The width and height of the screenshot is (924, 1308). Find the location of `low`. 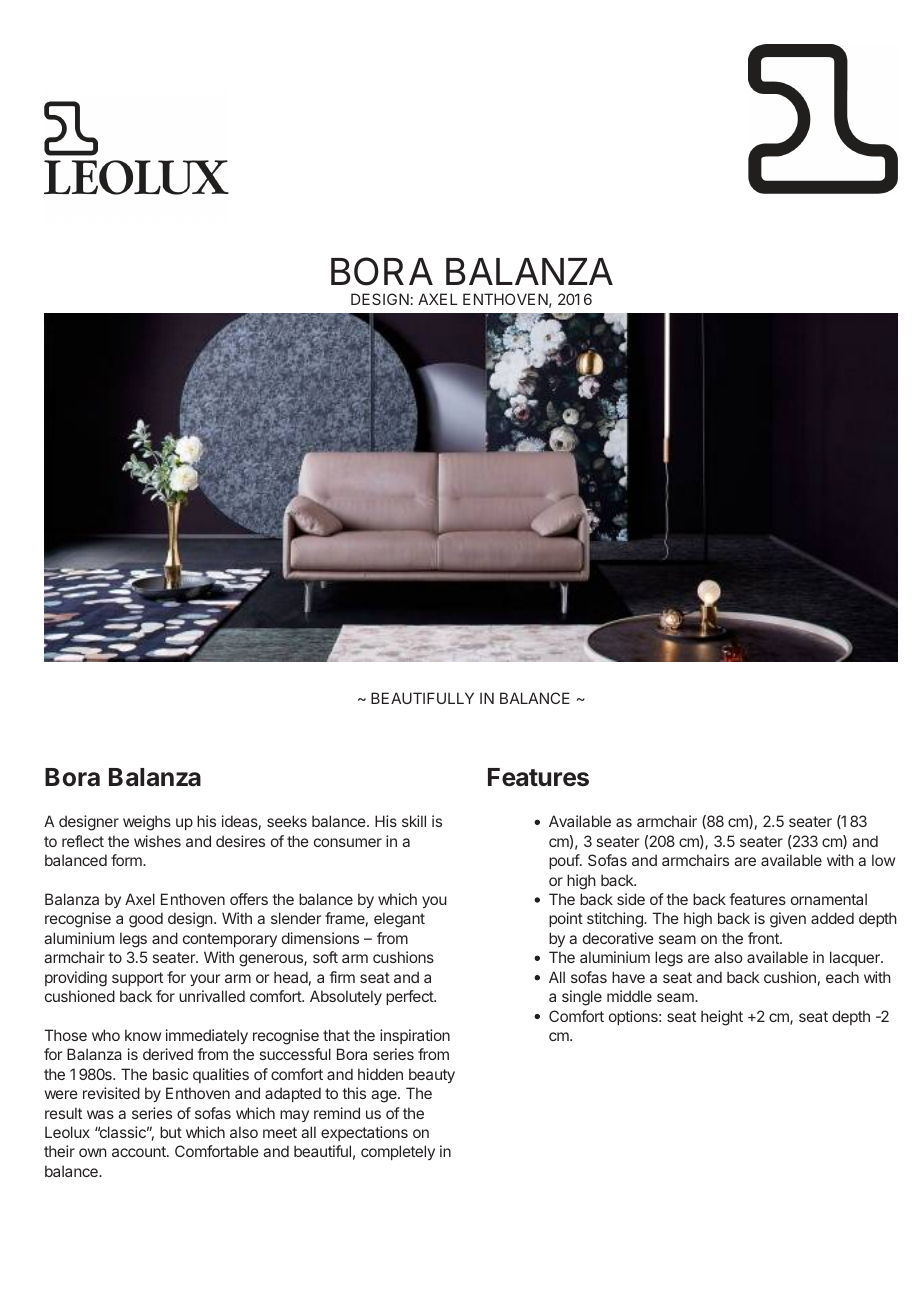

low is located at coordinates (883, 860).
